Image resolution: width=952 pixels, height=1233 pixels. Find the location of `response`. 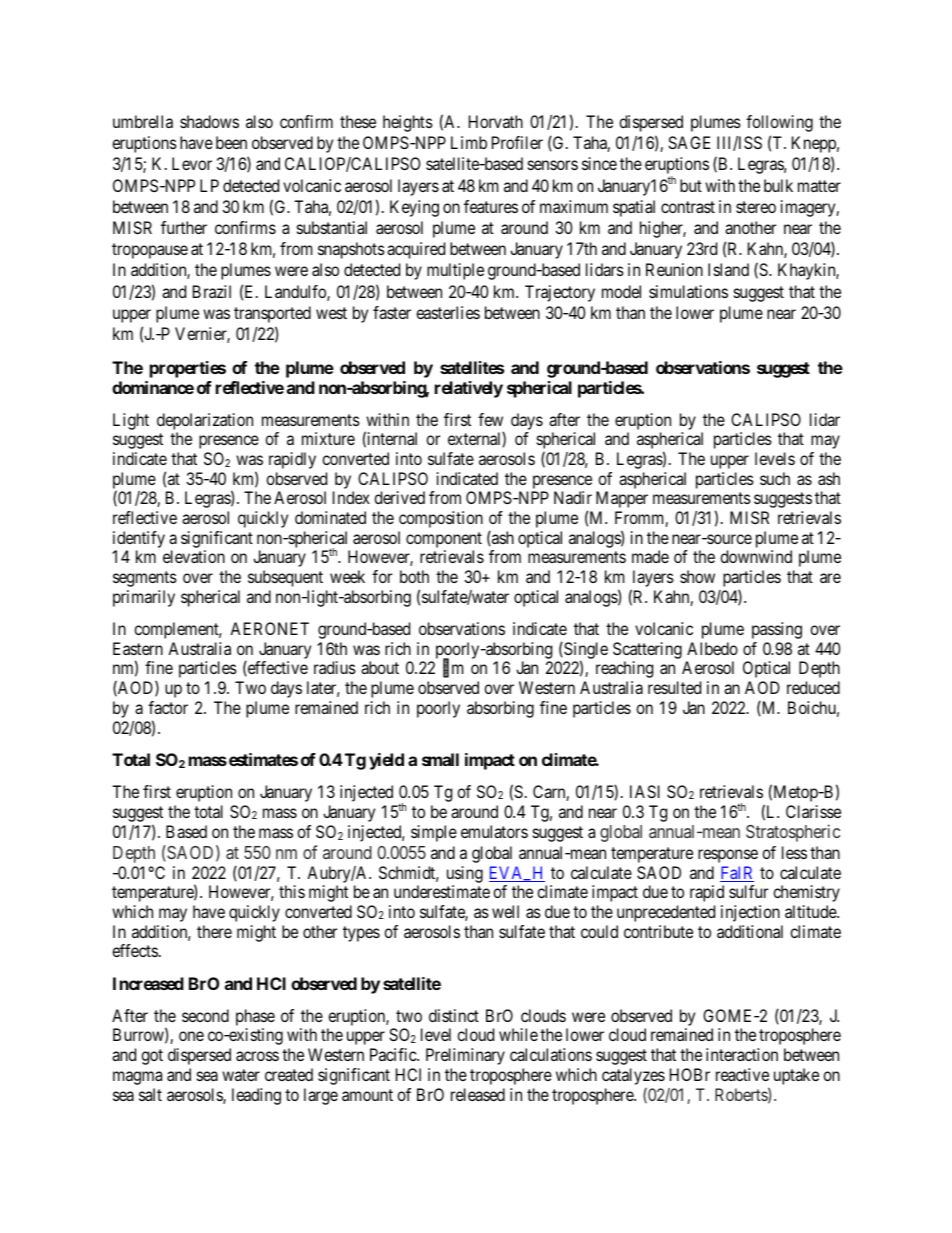

response is located at coordinates (728, 856).
